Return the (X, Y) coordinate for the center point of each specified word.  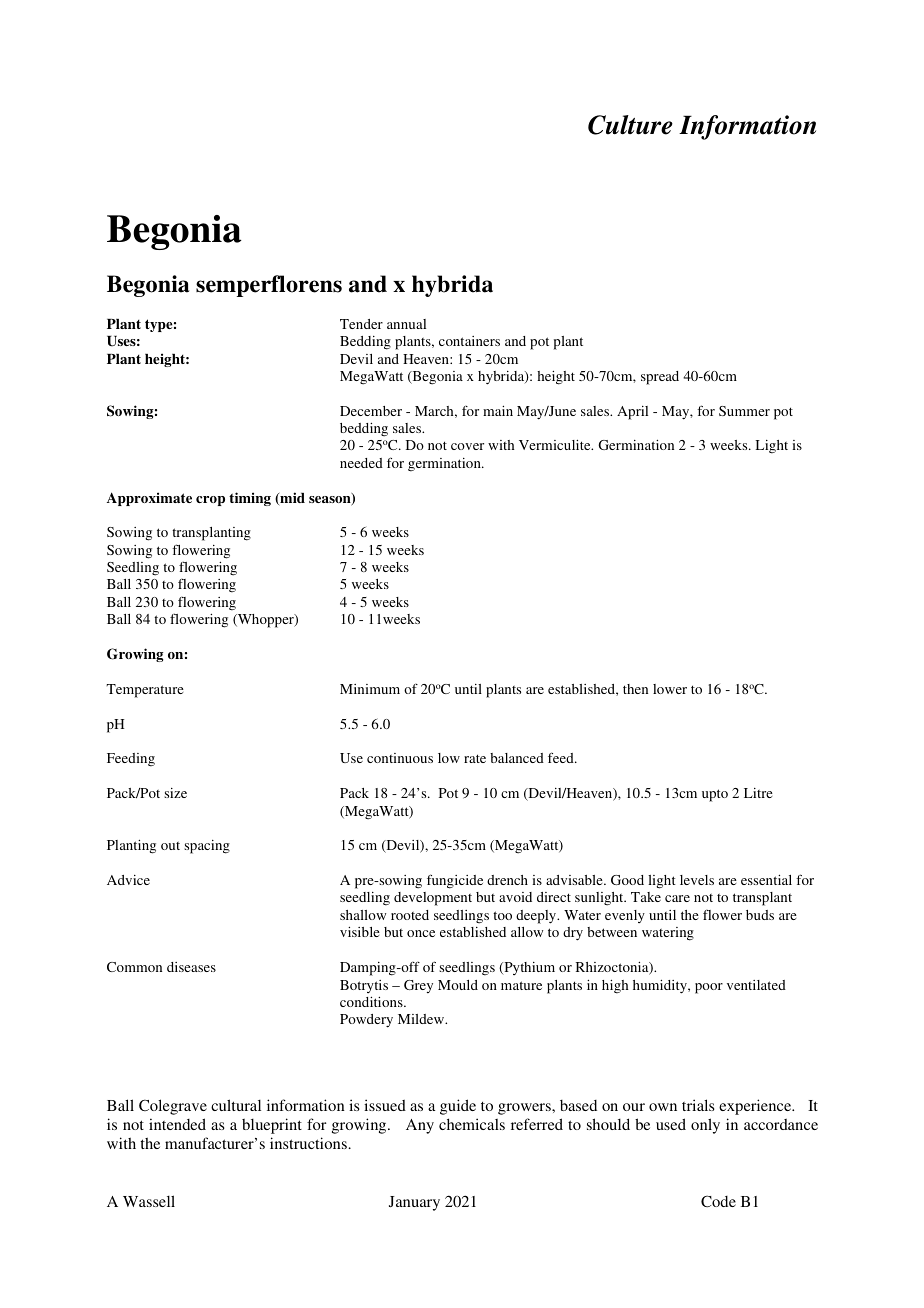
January (414, 1203)
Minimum (370, 689)
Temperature (145, 691)
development (433, 899)
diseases (191, 967)
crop (210, 501)
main (498, 411)
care (677, 898)
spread (660, 378)
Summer (744, 411)
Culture (630, 125)
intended (177, 1124)
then (635, 689)
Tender (361, 324)
